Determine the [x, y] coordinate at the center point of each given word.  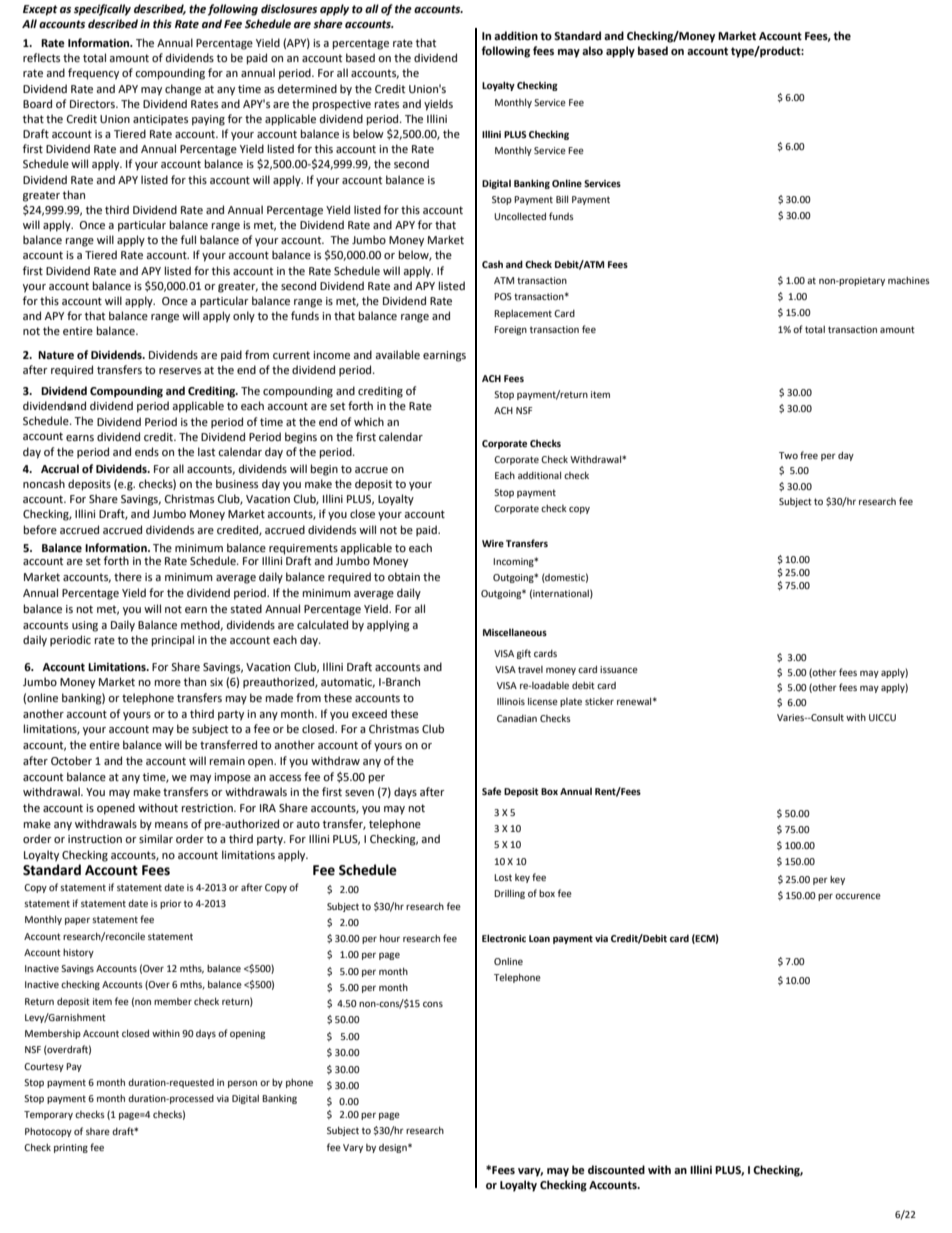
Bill [562, 199]
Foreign [510, 330]
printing [71, 1148]
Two [788, 455]
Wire [493, 543]
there [128, 577]
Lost [503, 877]
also [592, 51]
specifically [102, 10]
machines [909, 280]
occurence [858, 896]
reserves [180, 371]
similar [156, 838]
